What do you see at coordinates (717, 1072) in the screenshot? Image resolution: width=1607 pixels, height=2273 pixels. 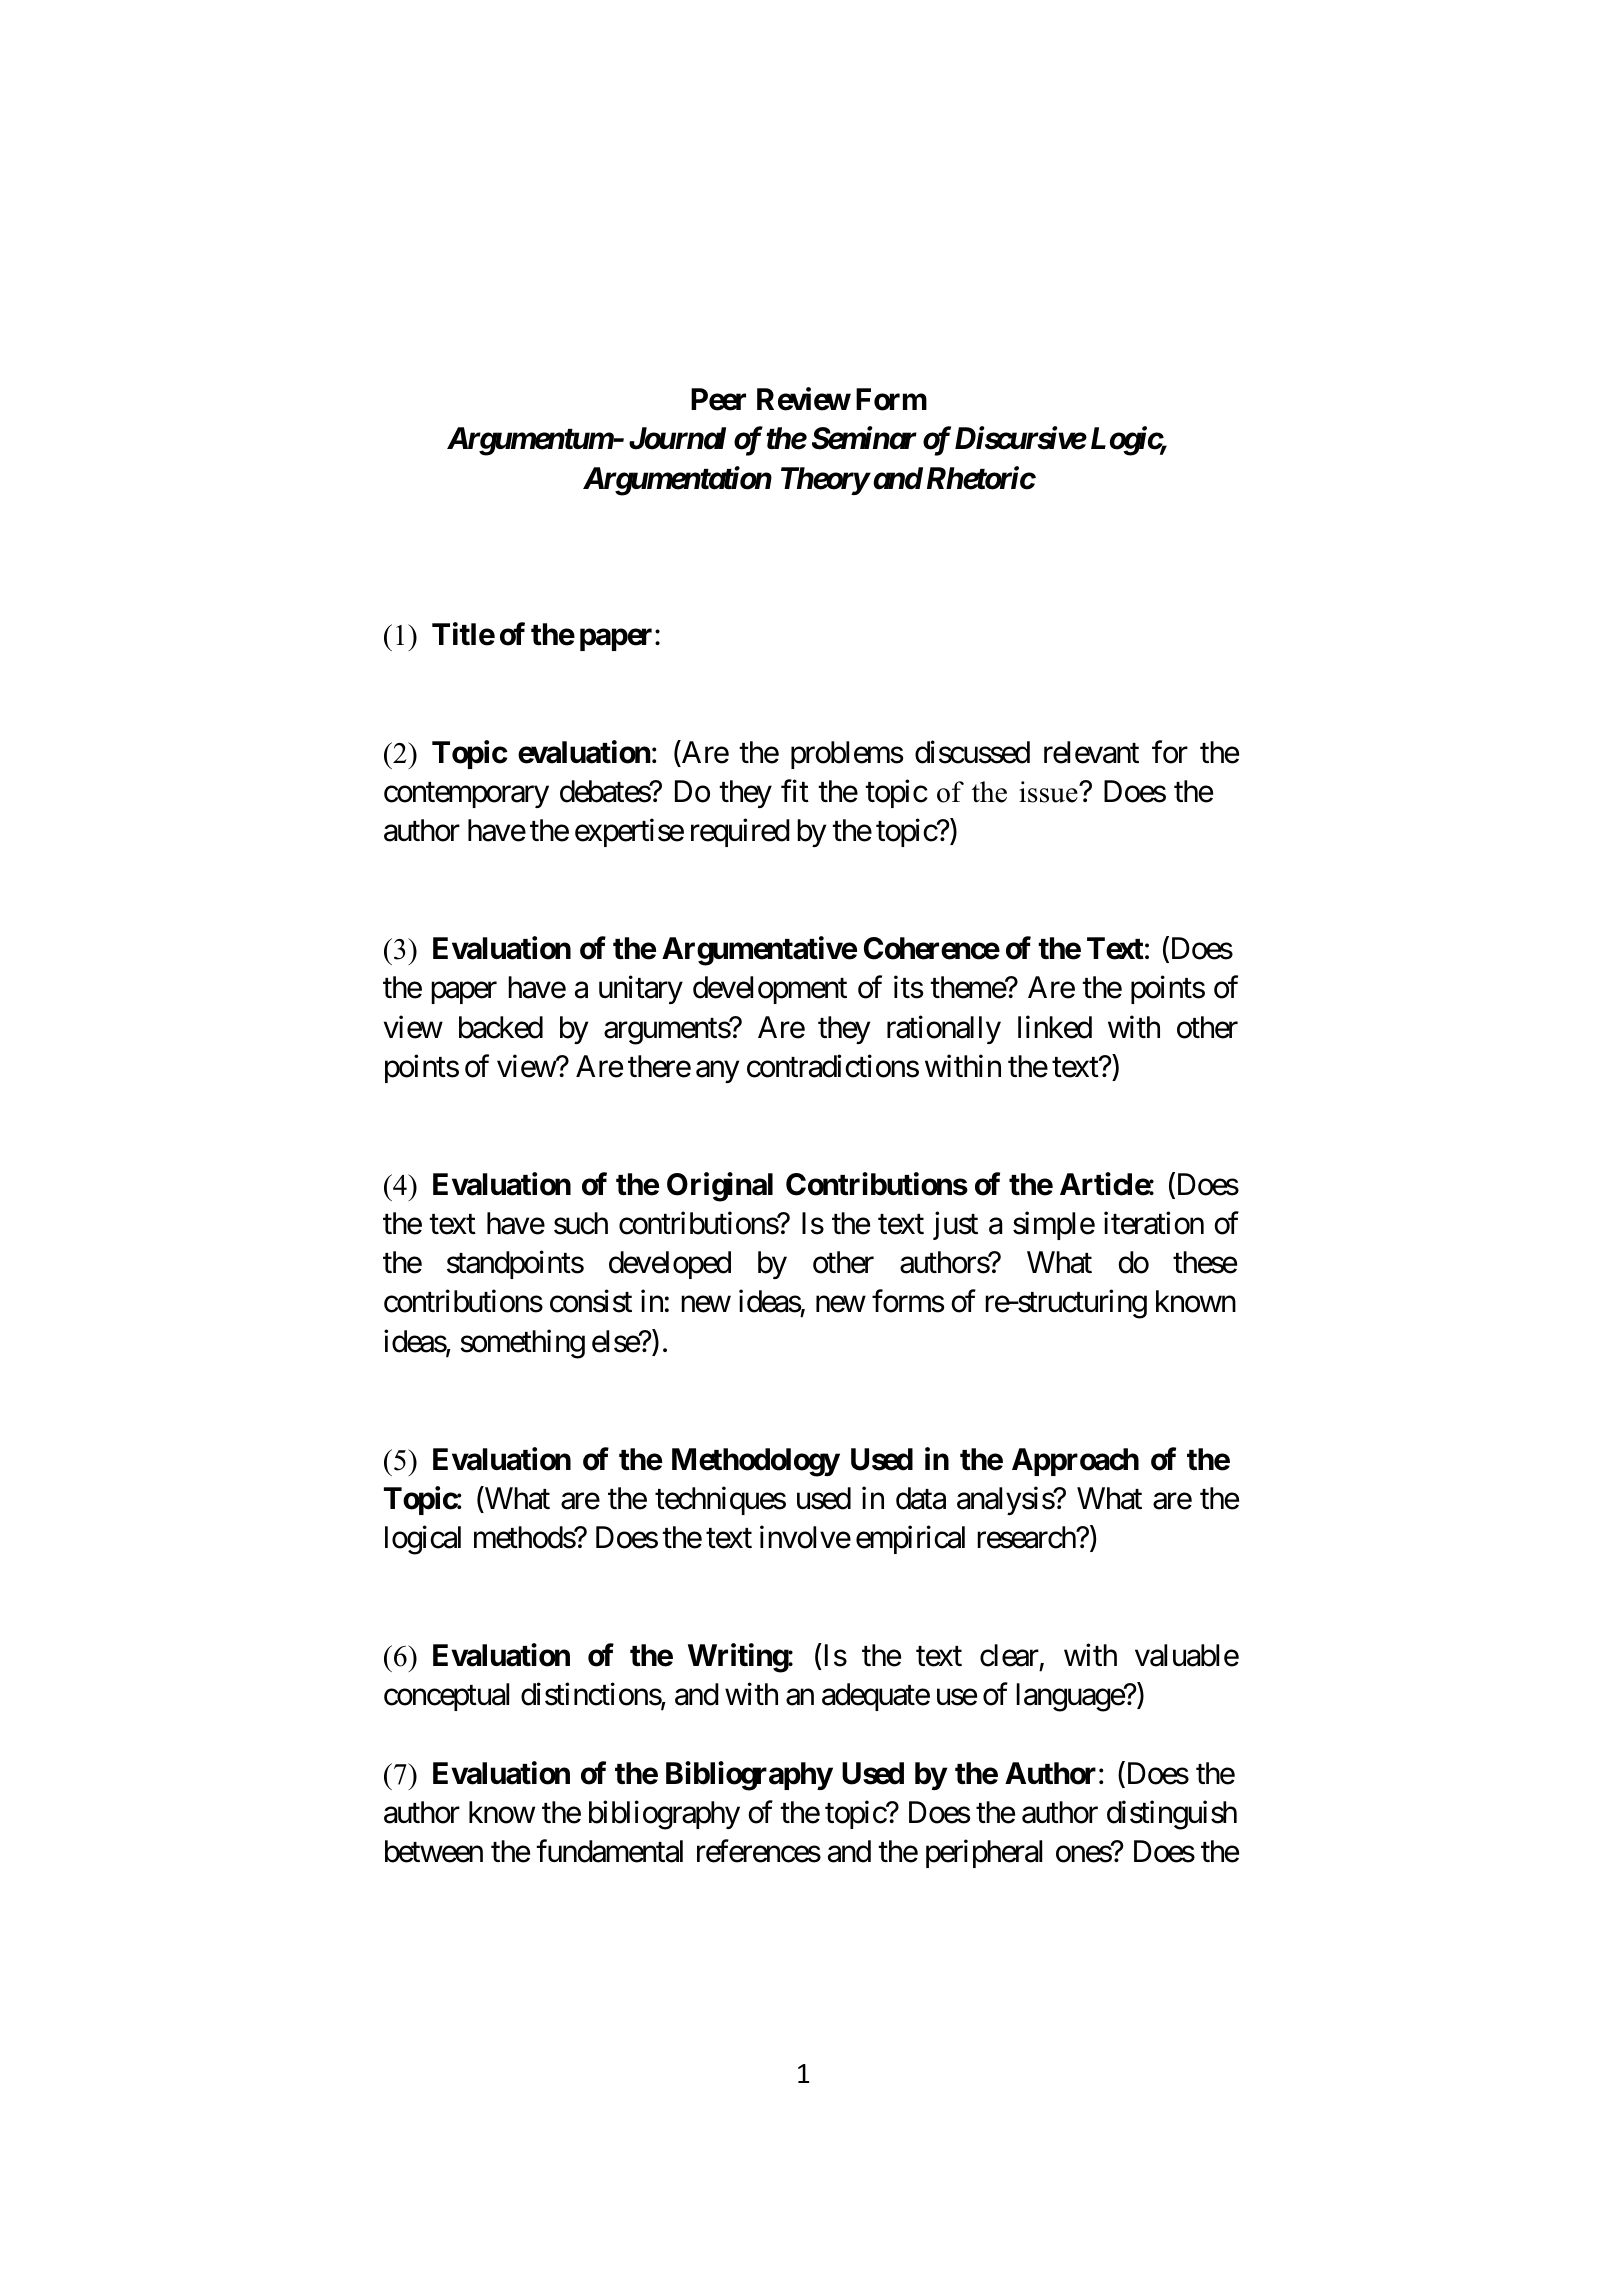 I see `any` at bounding box center [717, 1072].
